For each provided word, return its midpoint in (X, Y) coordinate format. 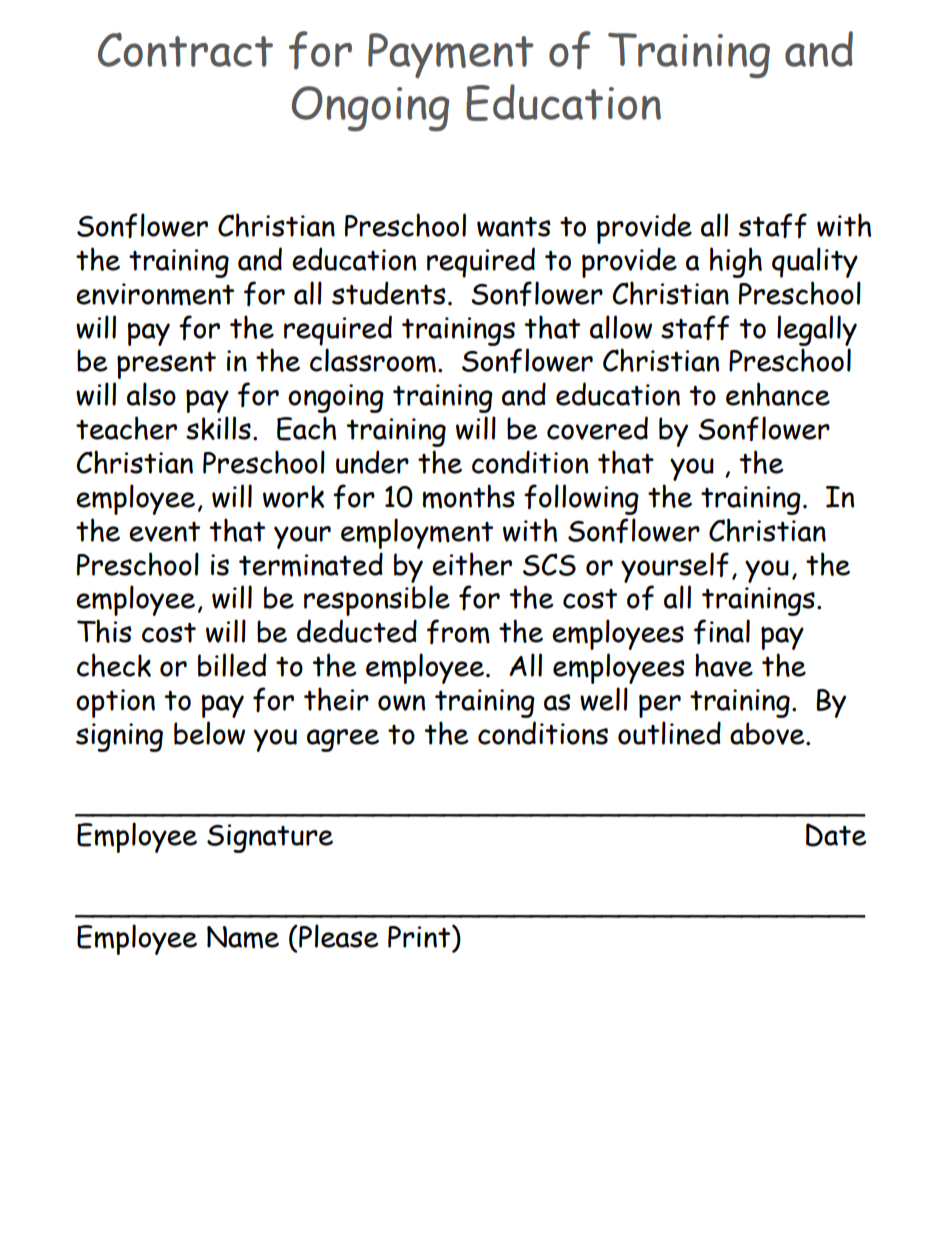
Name (243, 937)
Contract (185, 49)
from (458, 631)
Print (420, 936)
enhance (778, 394)
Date (836, 835)
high (736, 262)
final (722, 631)
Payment (451, 55)
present (166, 365)
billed (232, 665)
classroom (373, 360)
